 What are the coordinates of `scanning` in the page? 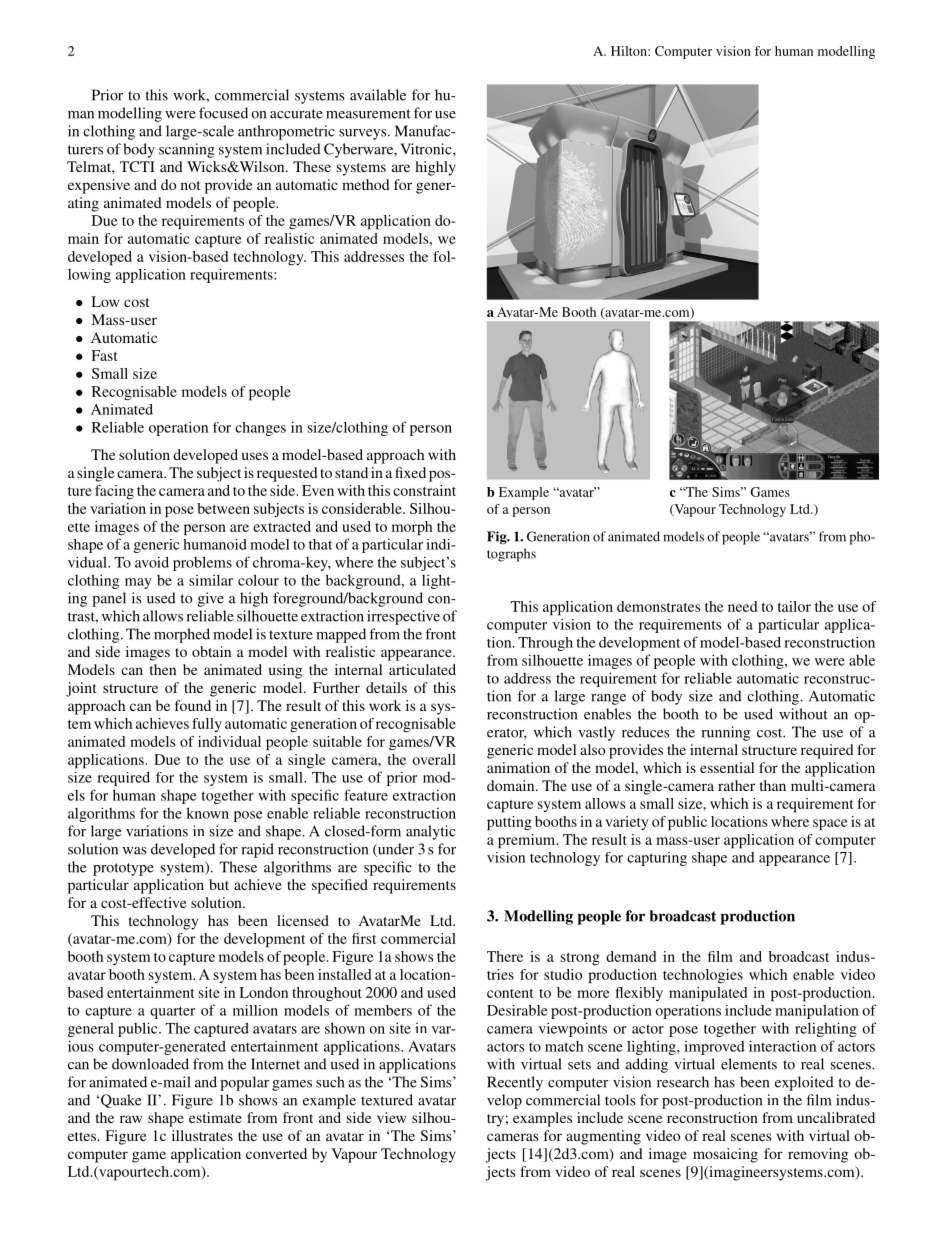 It's located at (187, 150).
